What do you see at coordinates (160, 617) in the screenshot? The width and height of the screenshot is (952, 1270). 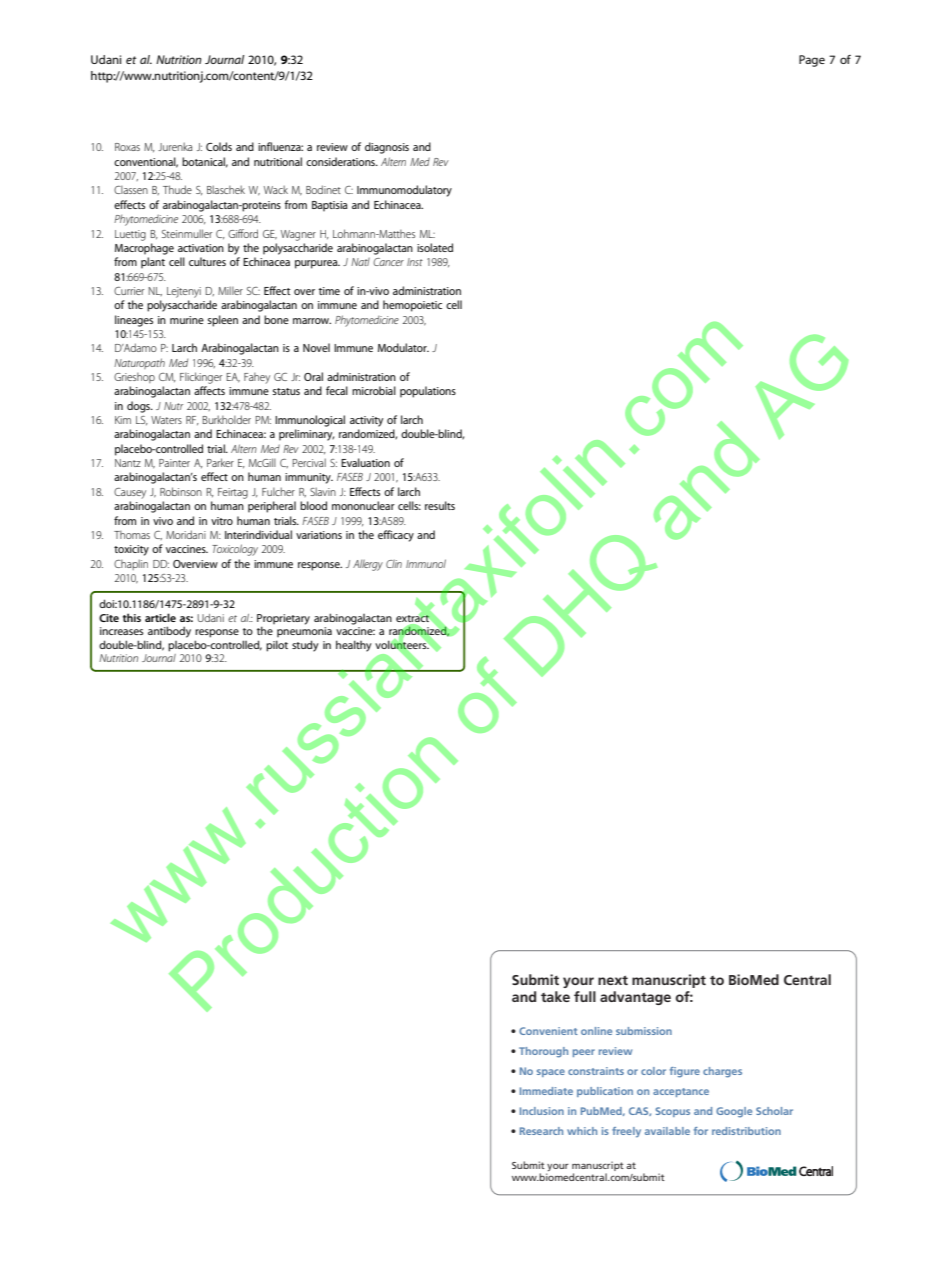 I see `article` at bounding box center [160, 617].
